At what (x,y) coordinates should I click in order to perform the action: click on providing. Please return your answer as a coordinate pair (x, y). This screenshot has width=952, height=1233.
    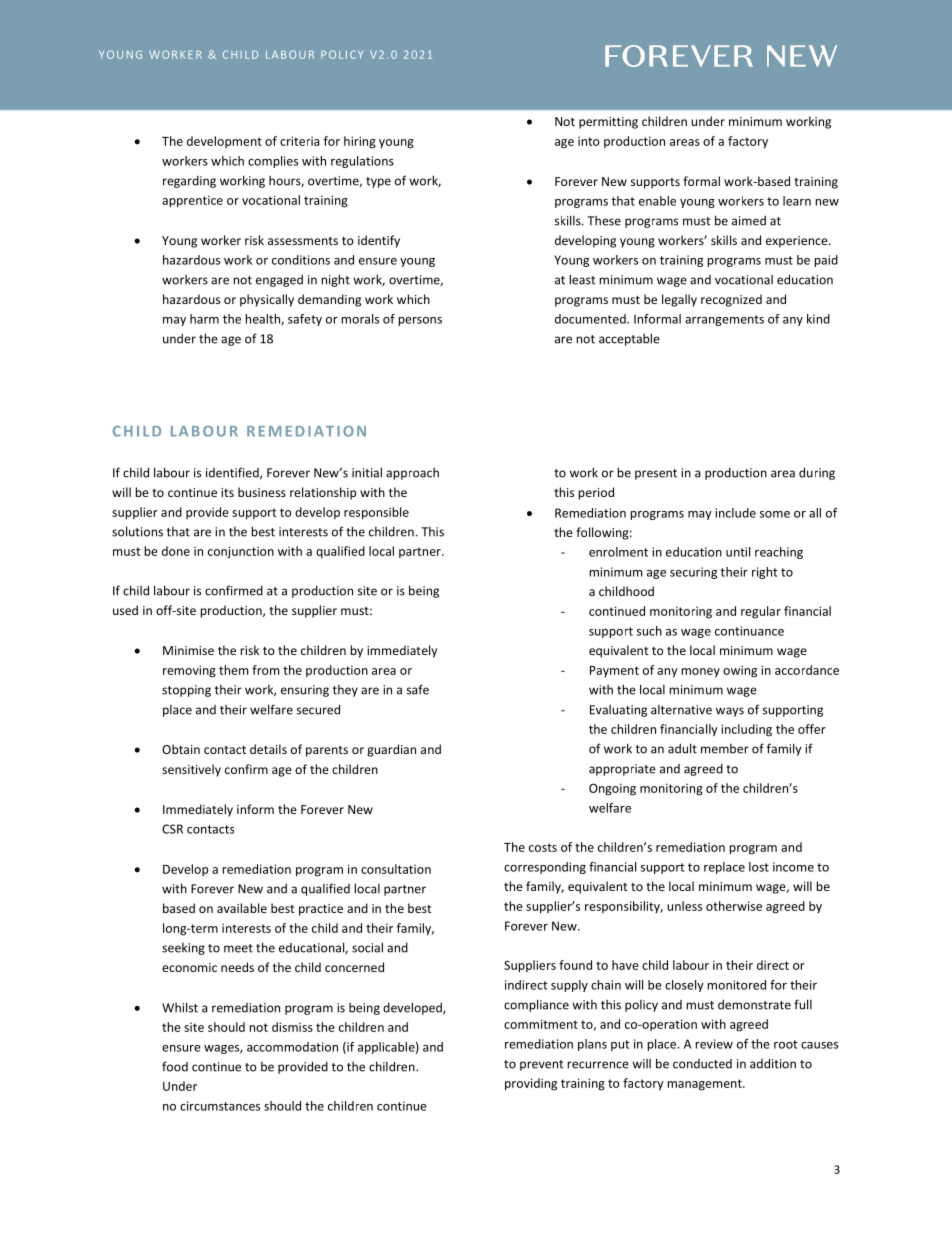
    Looking at the image, I should click on (531, 1084).
